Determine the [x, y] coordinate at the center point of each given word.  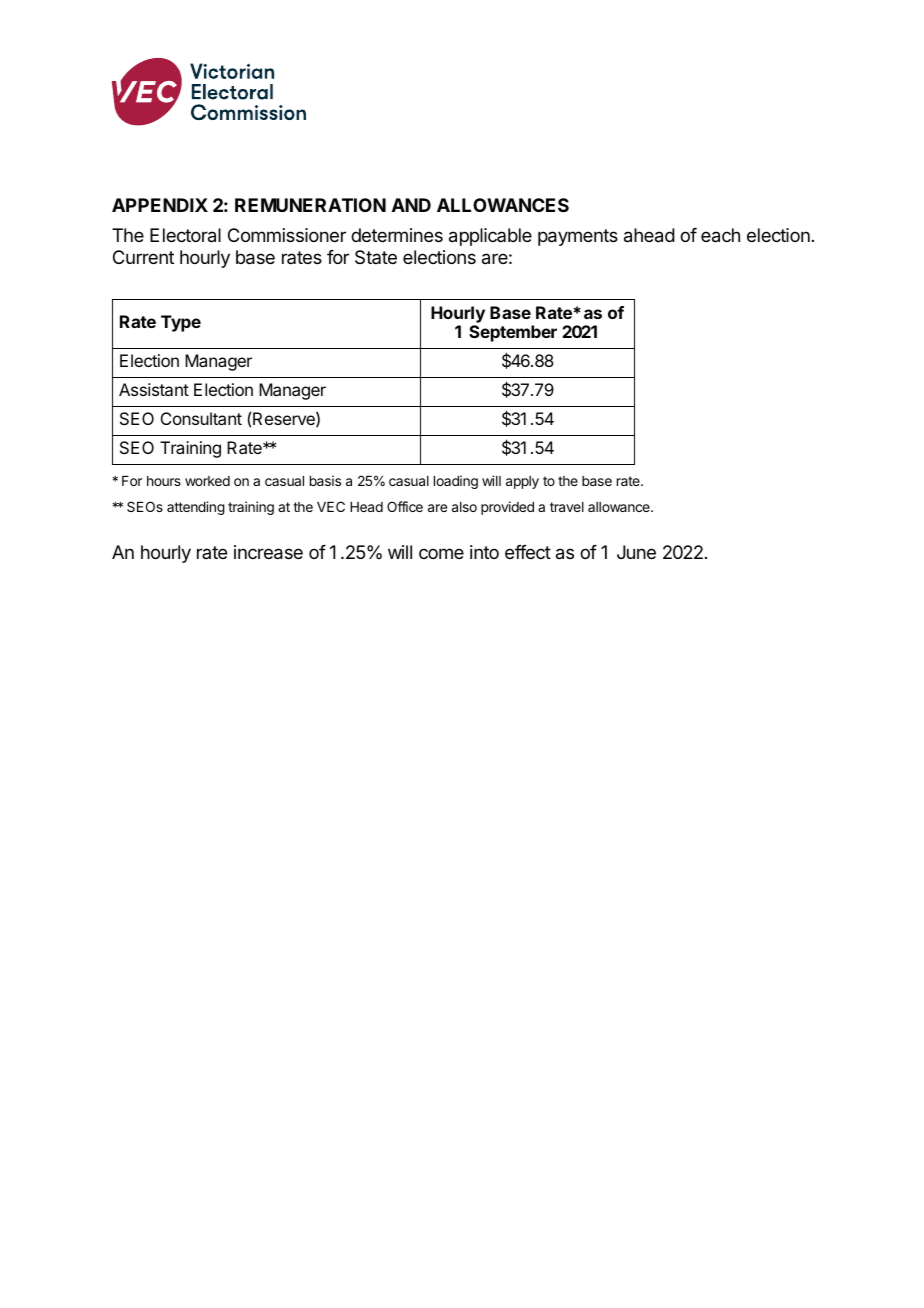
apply [522, 482]
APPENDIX [160, 205]
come [441, 553]
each [720, 235]
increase [268, 552]
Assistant [154, 389]
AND [411, 205]
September [513, 333]
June [636, 552]
